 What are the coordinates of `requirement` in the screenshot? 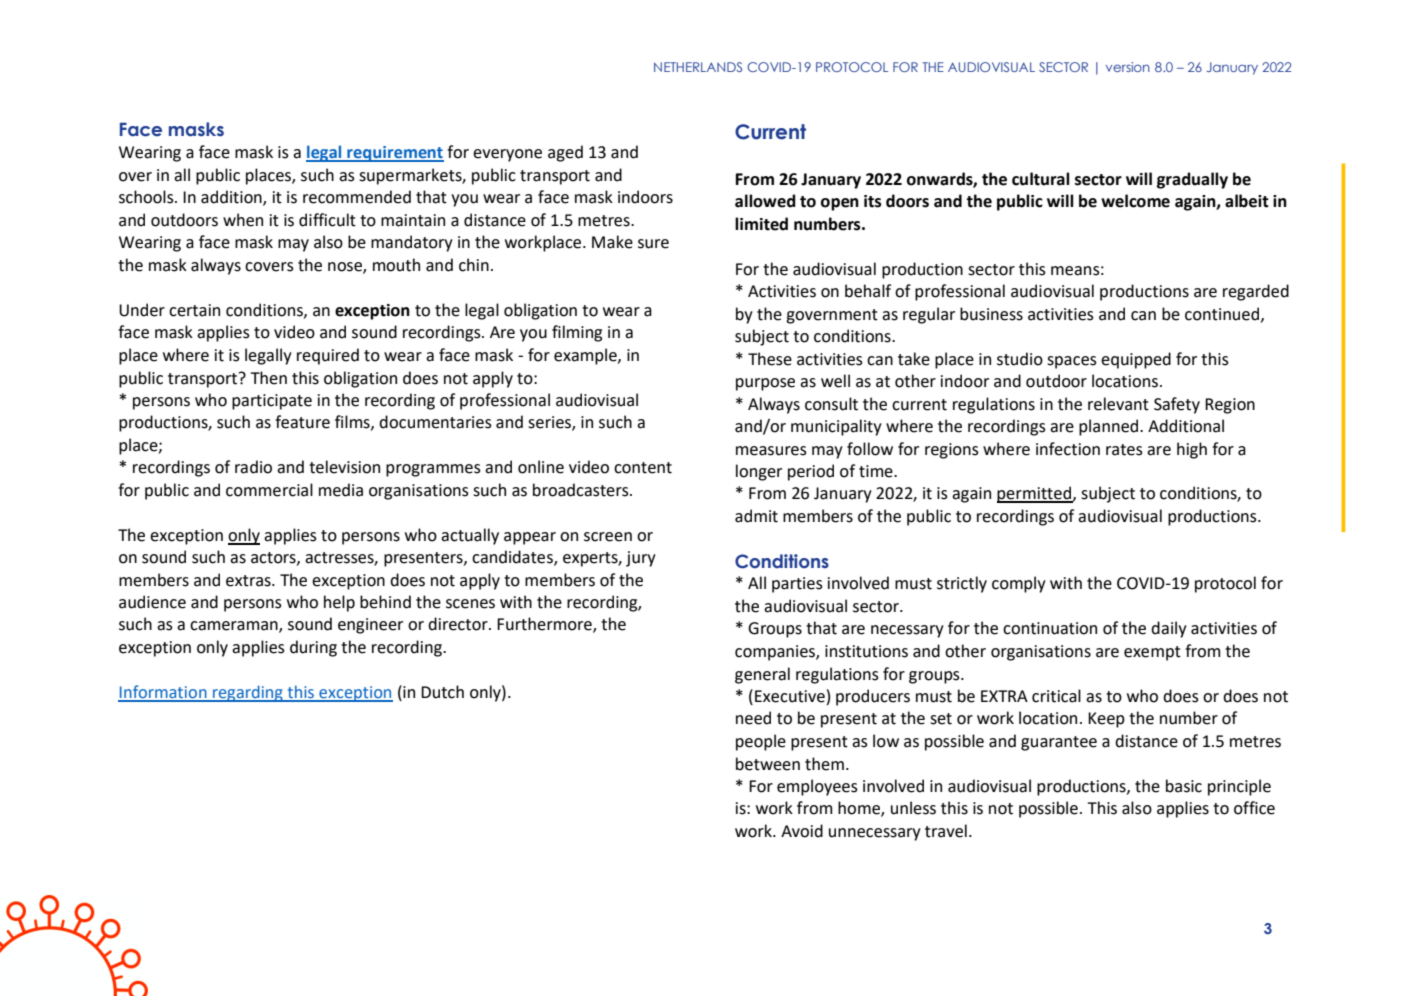 It's located at (394, 154).
